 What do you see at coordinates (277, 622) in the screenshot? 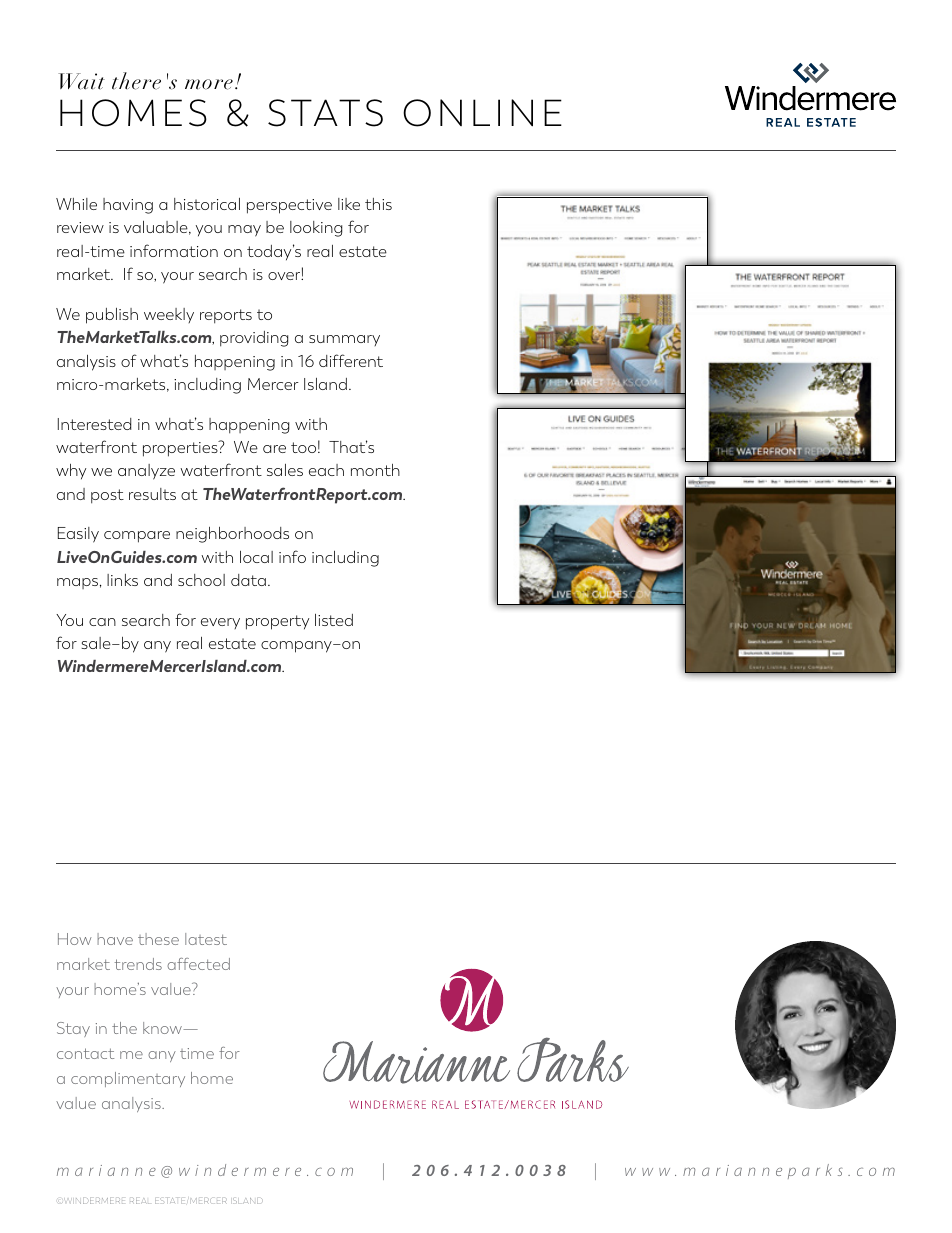
I see `property` at bounding box center [277, 622].
